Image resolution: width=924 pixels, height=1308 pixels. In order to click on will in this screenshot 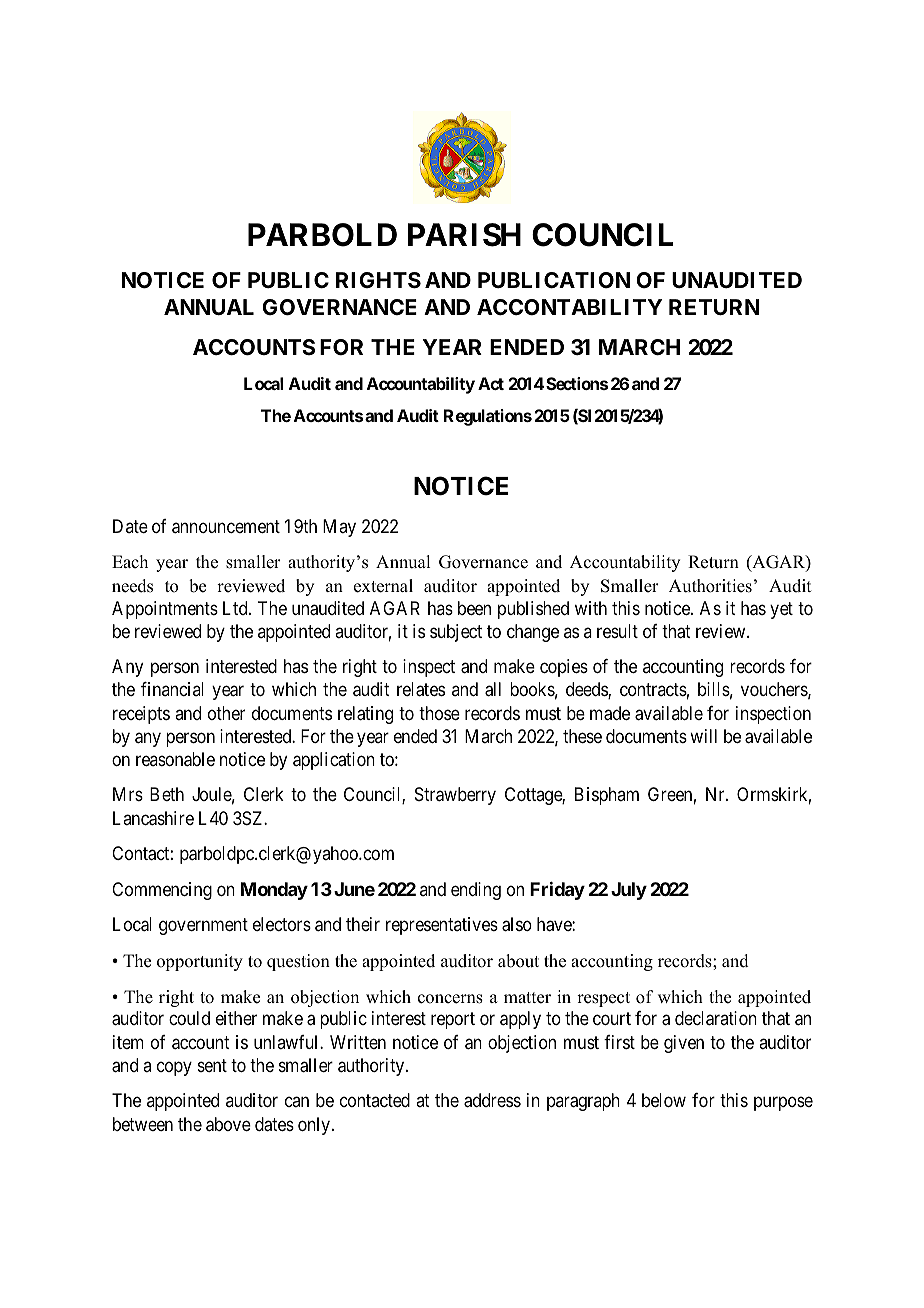, I will do `click(703, 736)`.
